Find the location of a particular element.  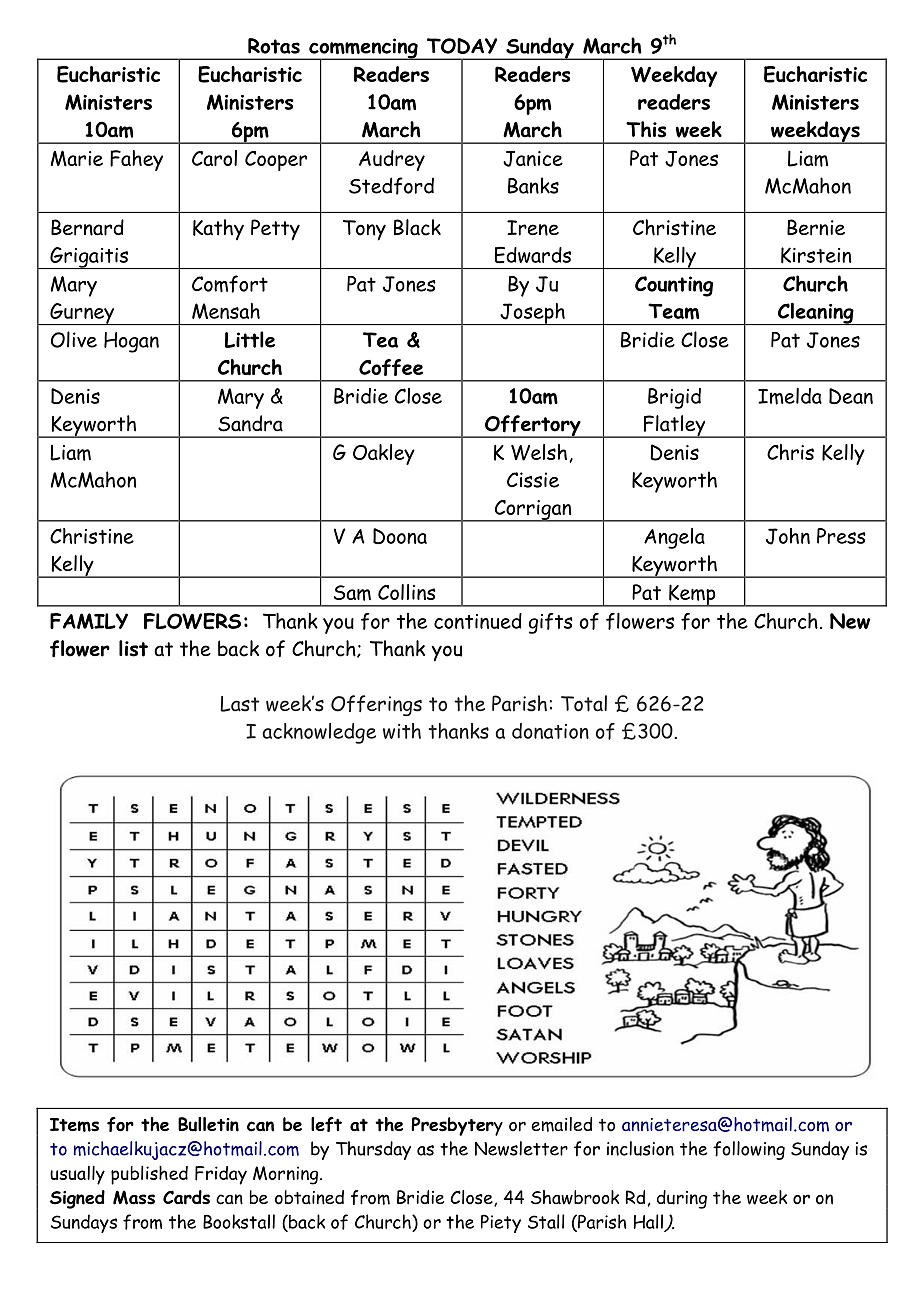

Kemp is located at coordinates (692, 595).
